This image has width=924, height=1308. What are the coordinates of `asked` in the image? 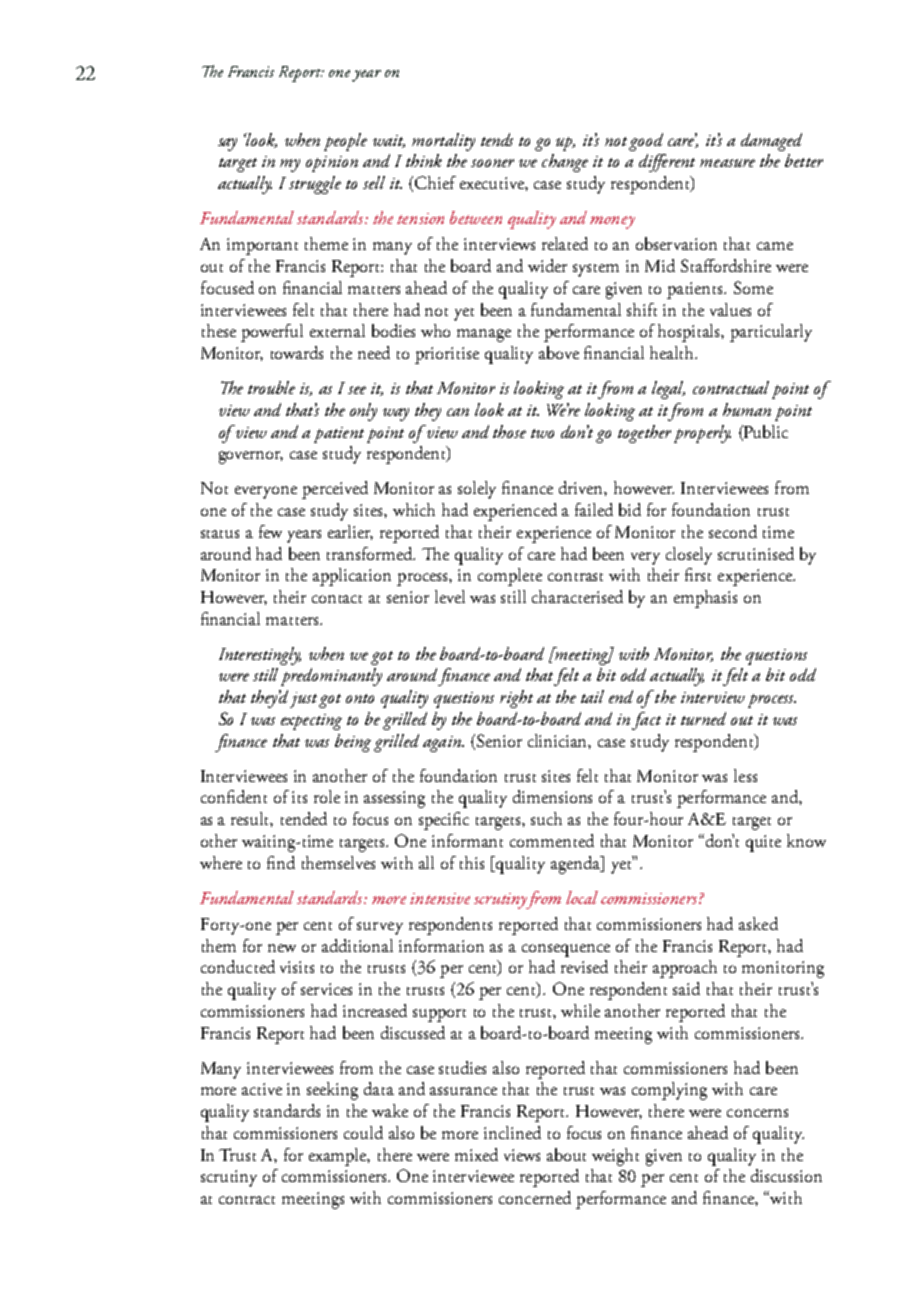 It's located at (758, 923).
